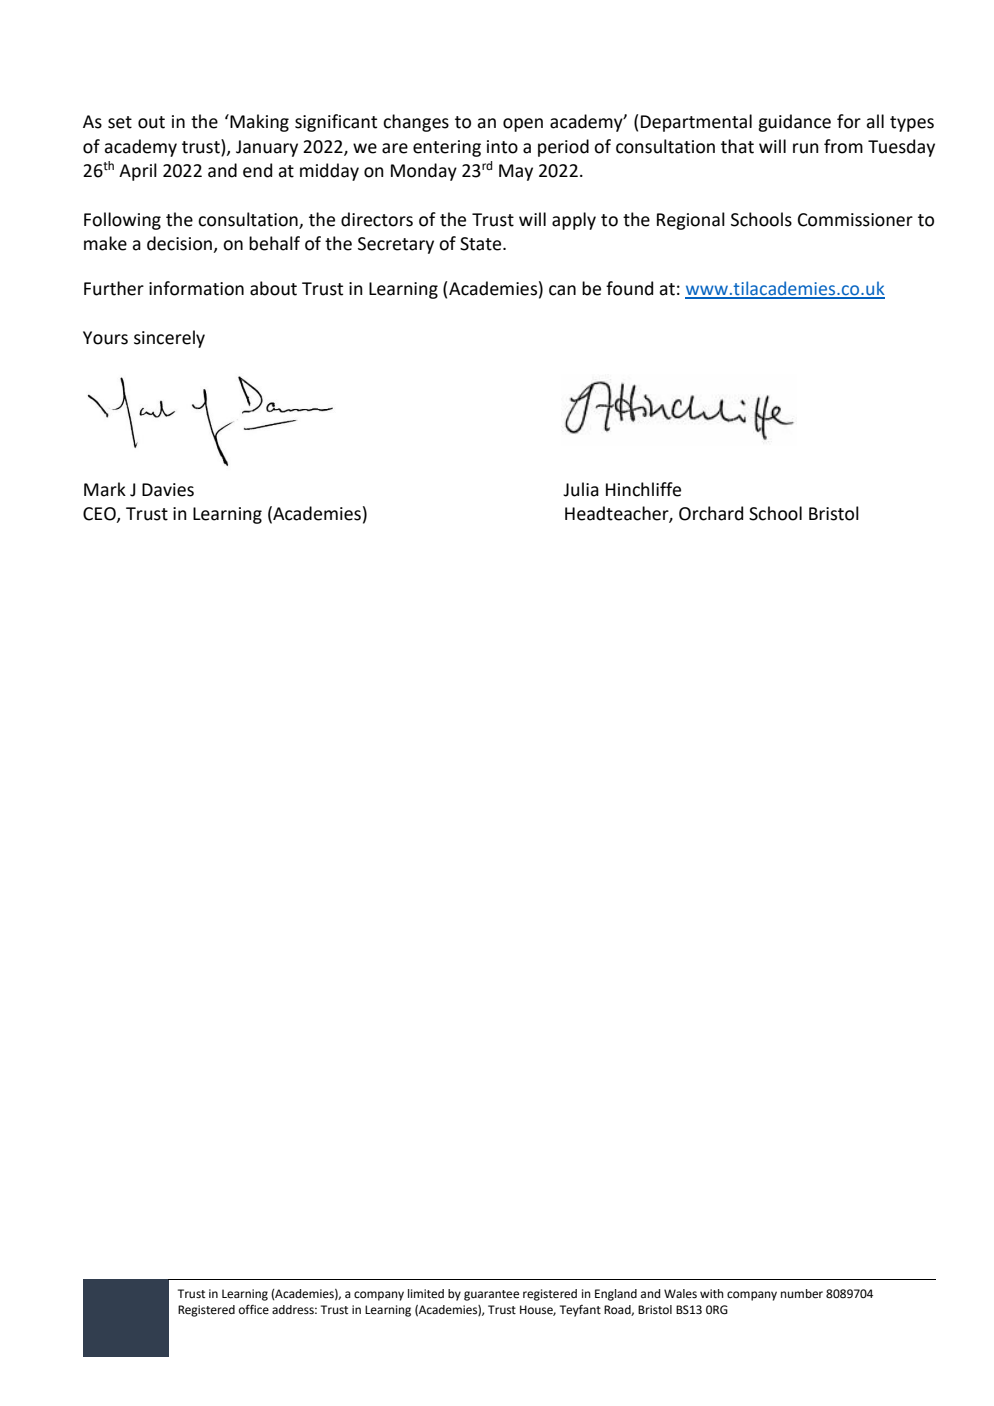  Describe the element at coordinates (254, 1309) in the document. I see `office` at that location.
